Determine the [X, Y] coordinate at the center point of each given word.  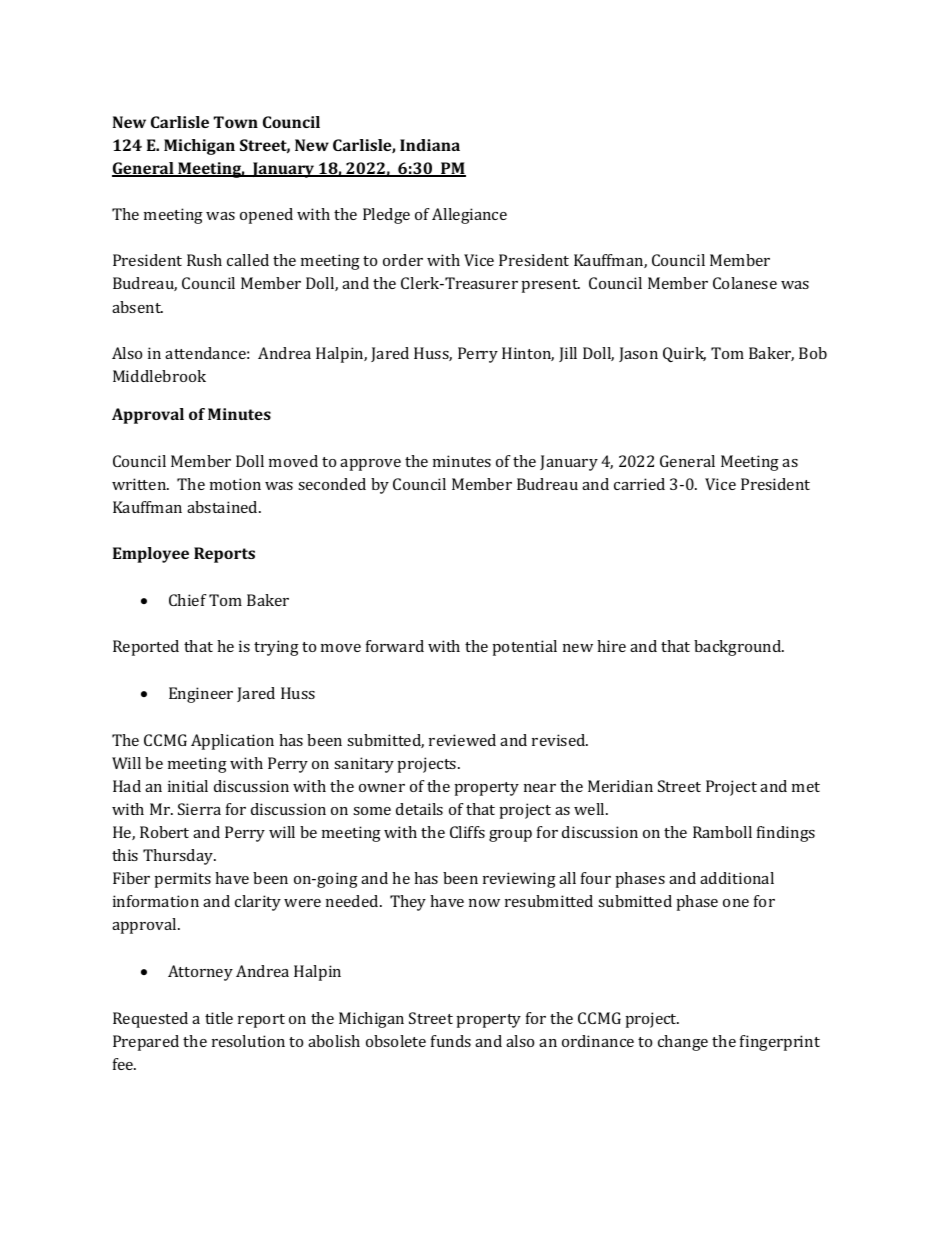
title [219, 1018]
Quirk [684, 354]
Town [235, 122]
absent [137, 307]
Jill [568, 354]
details [419, 809]
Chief [188, 600]
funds [451, 1041]
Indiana [430, 145]
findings [786, 834]
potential [524, 648]
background [739, 648]
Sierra [199, 809]
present [550, 286]
